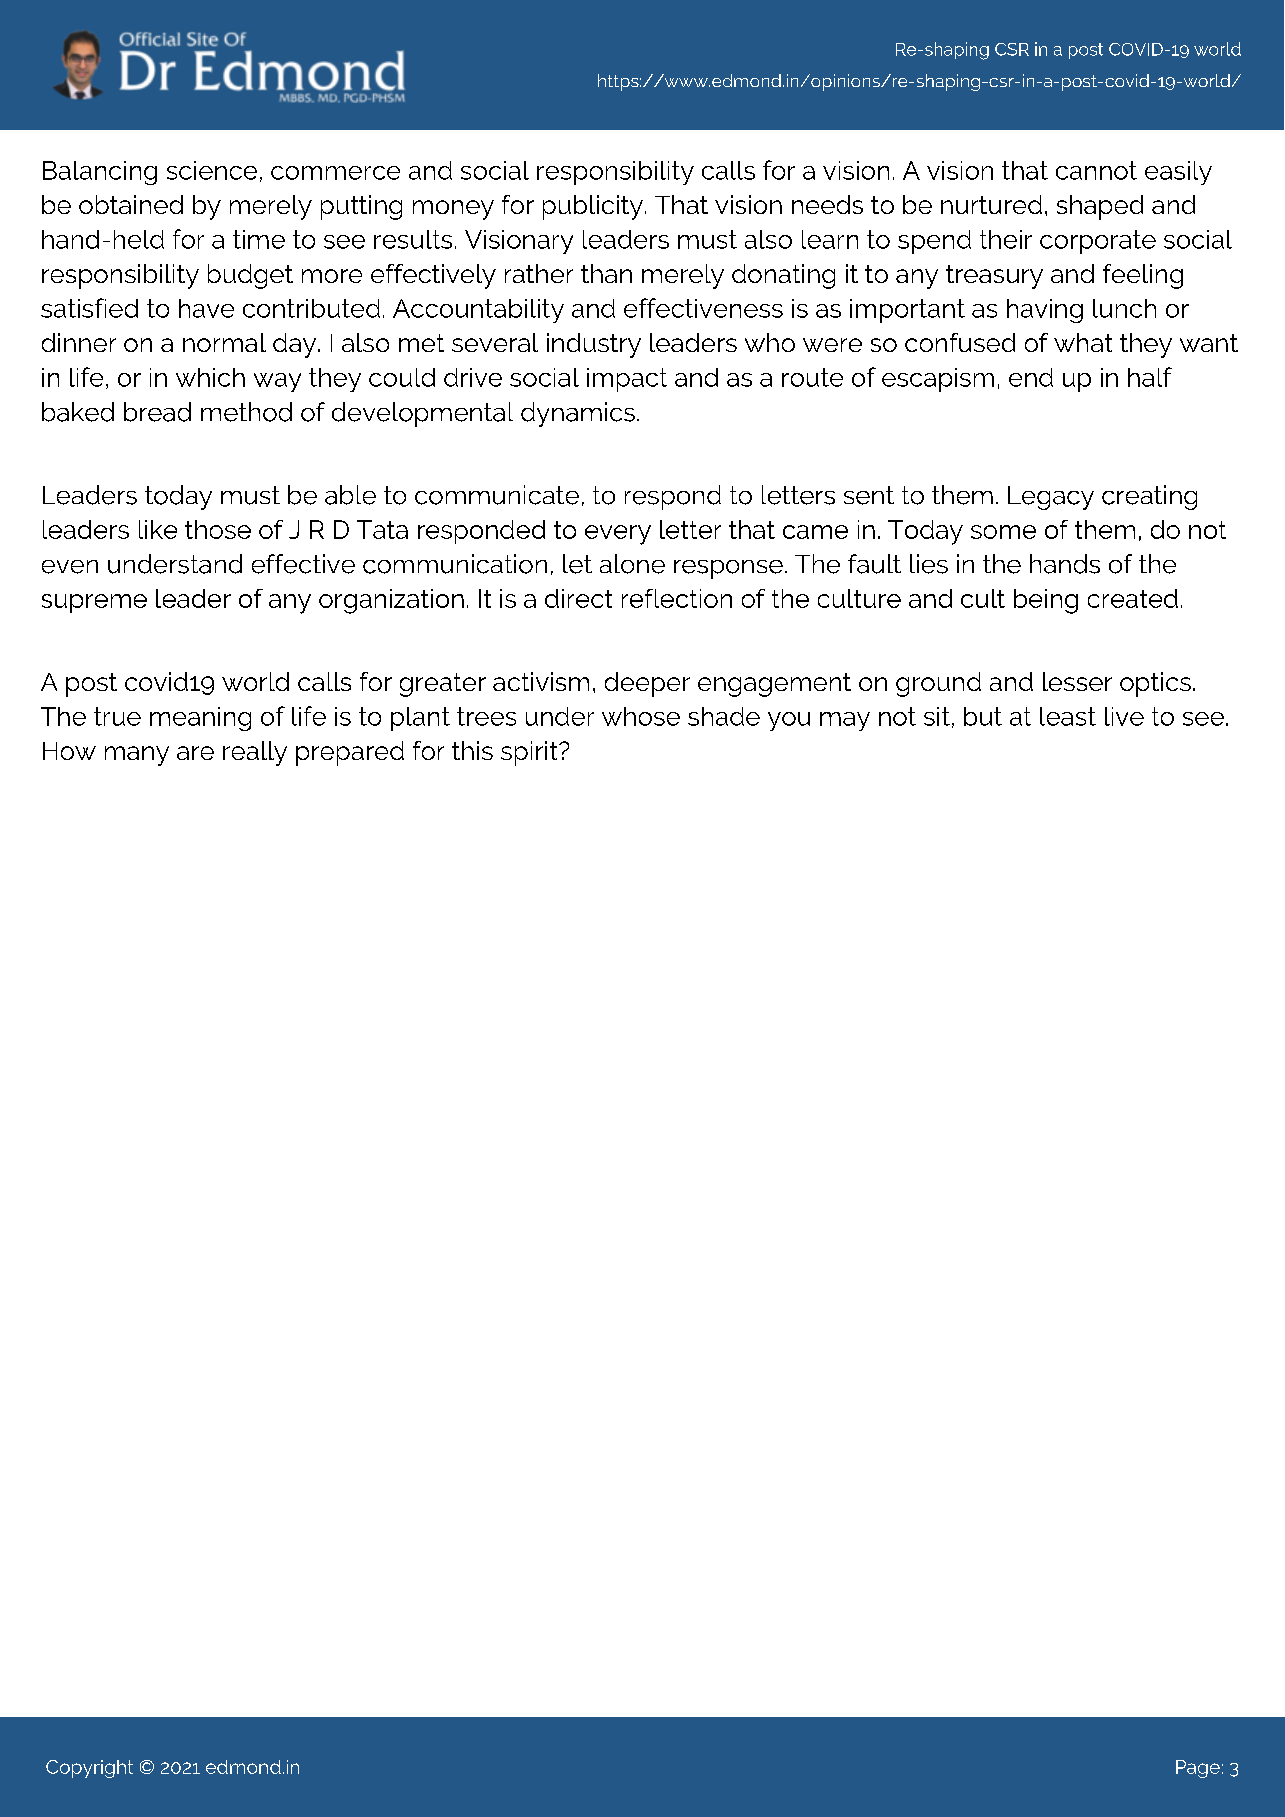 This document has height=1817, width=1285. Describe the element at coordinates (1124, 716) in the document. I see `live` at that location.
